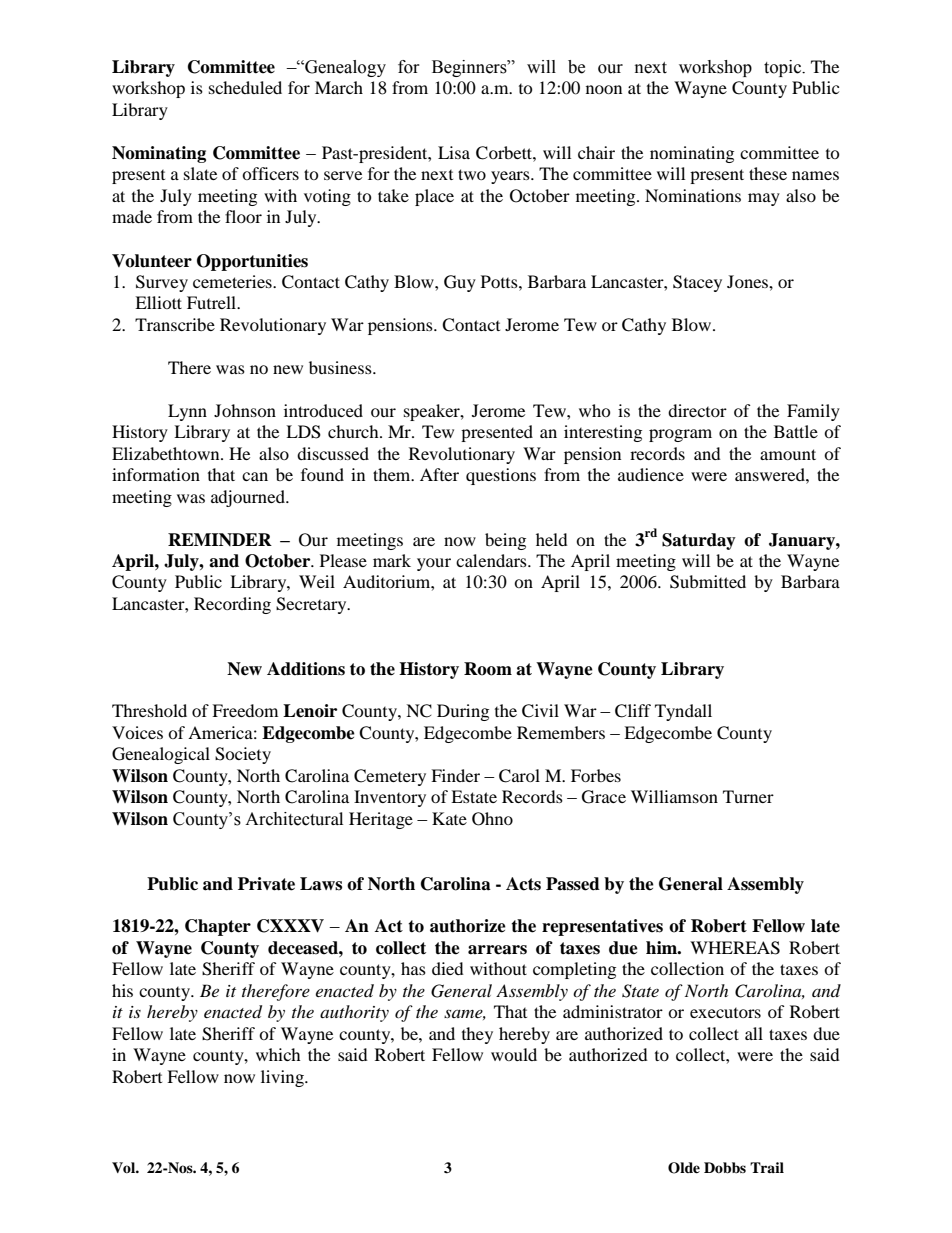  I want to click on Room, so click(488, 669).
